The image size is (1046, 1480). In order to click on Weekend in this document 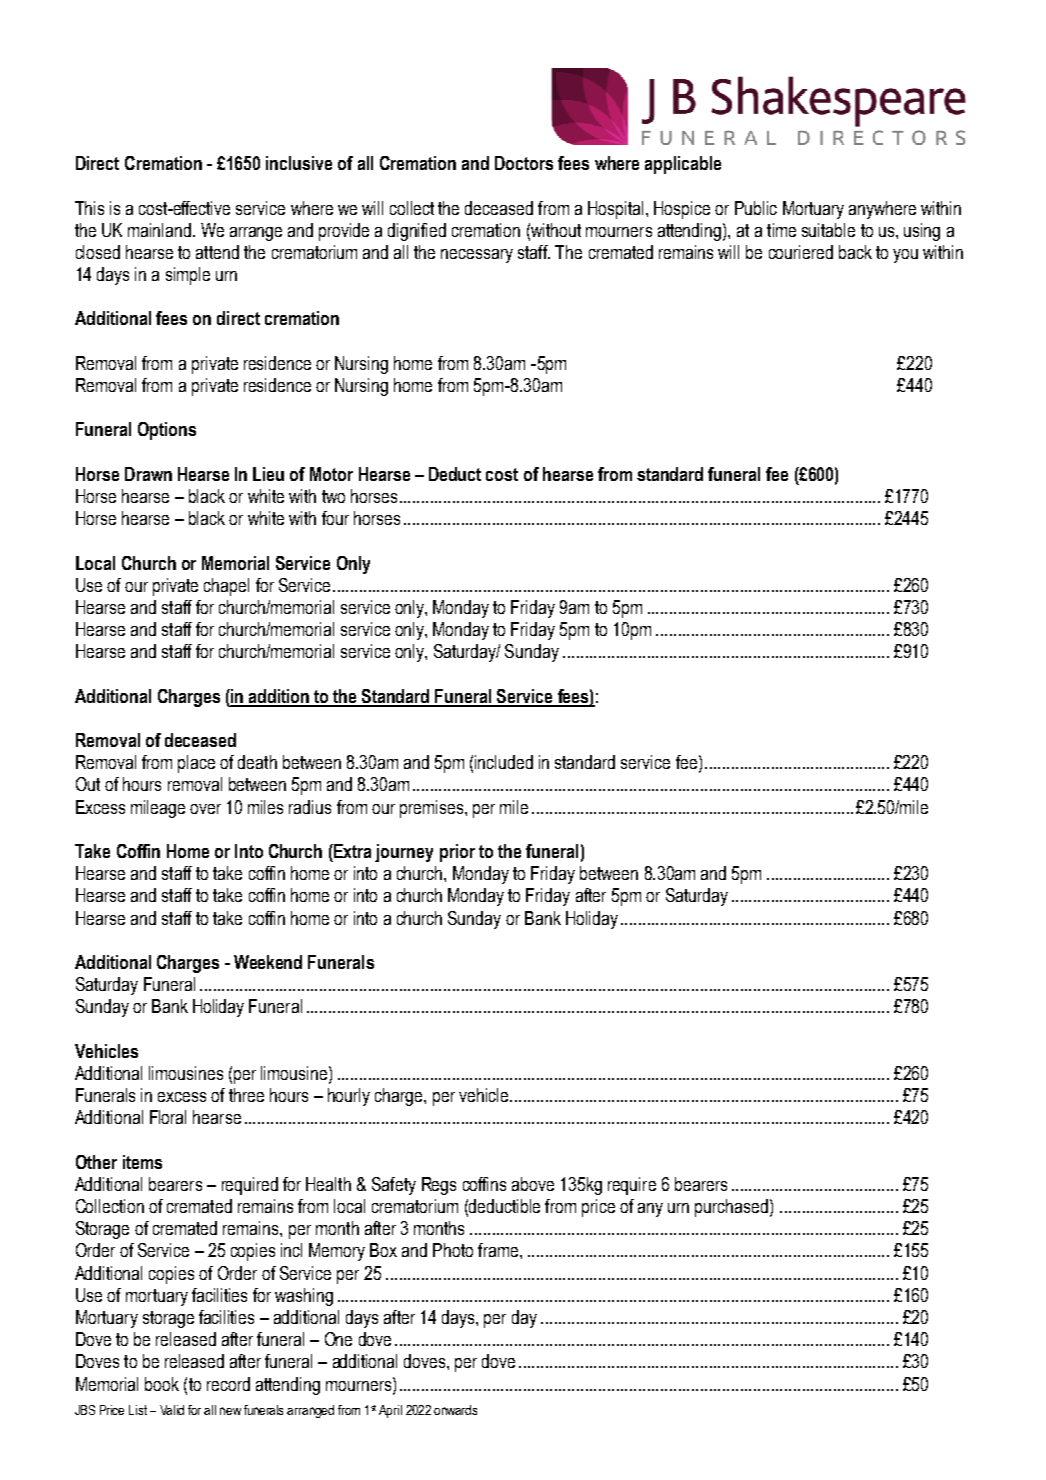, I will do `click(268, 962)`.
